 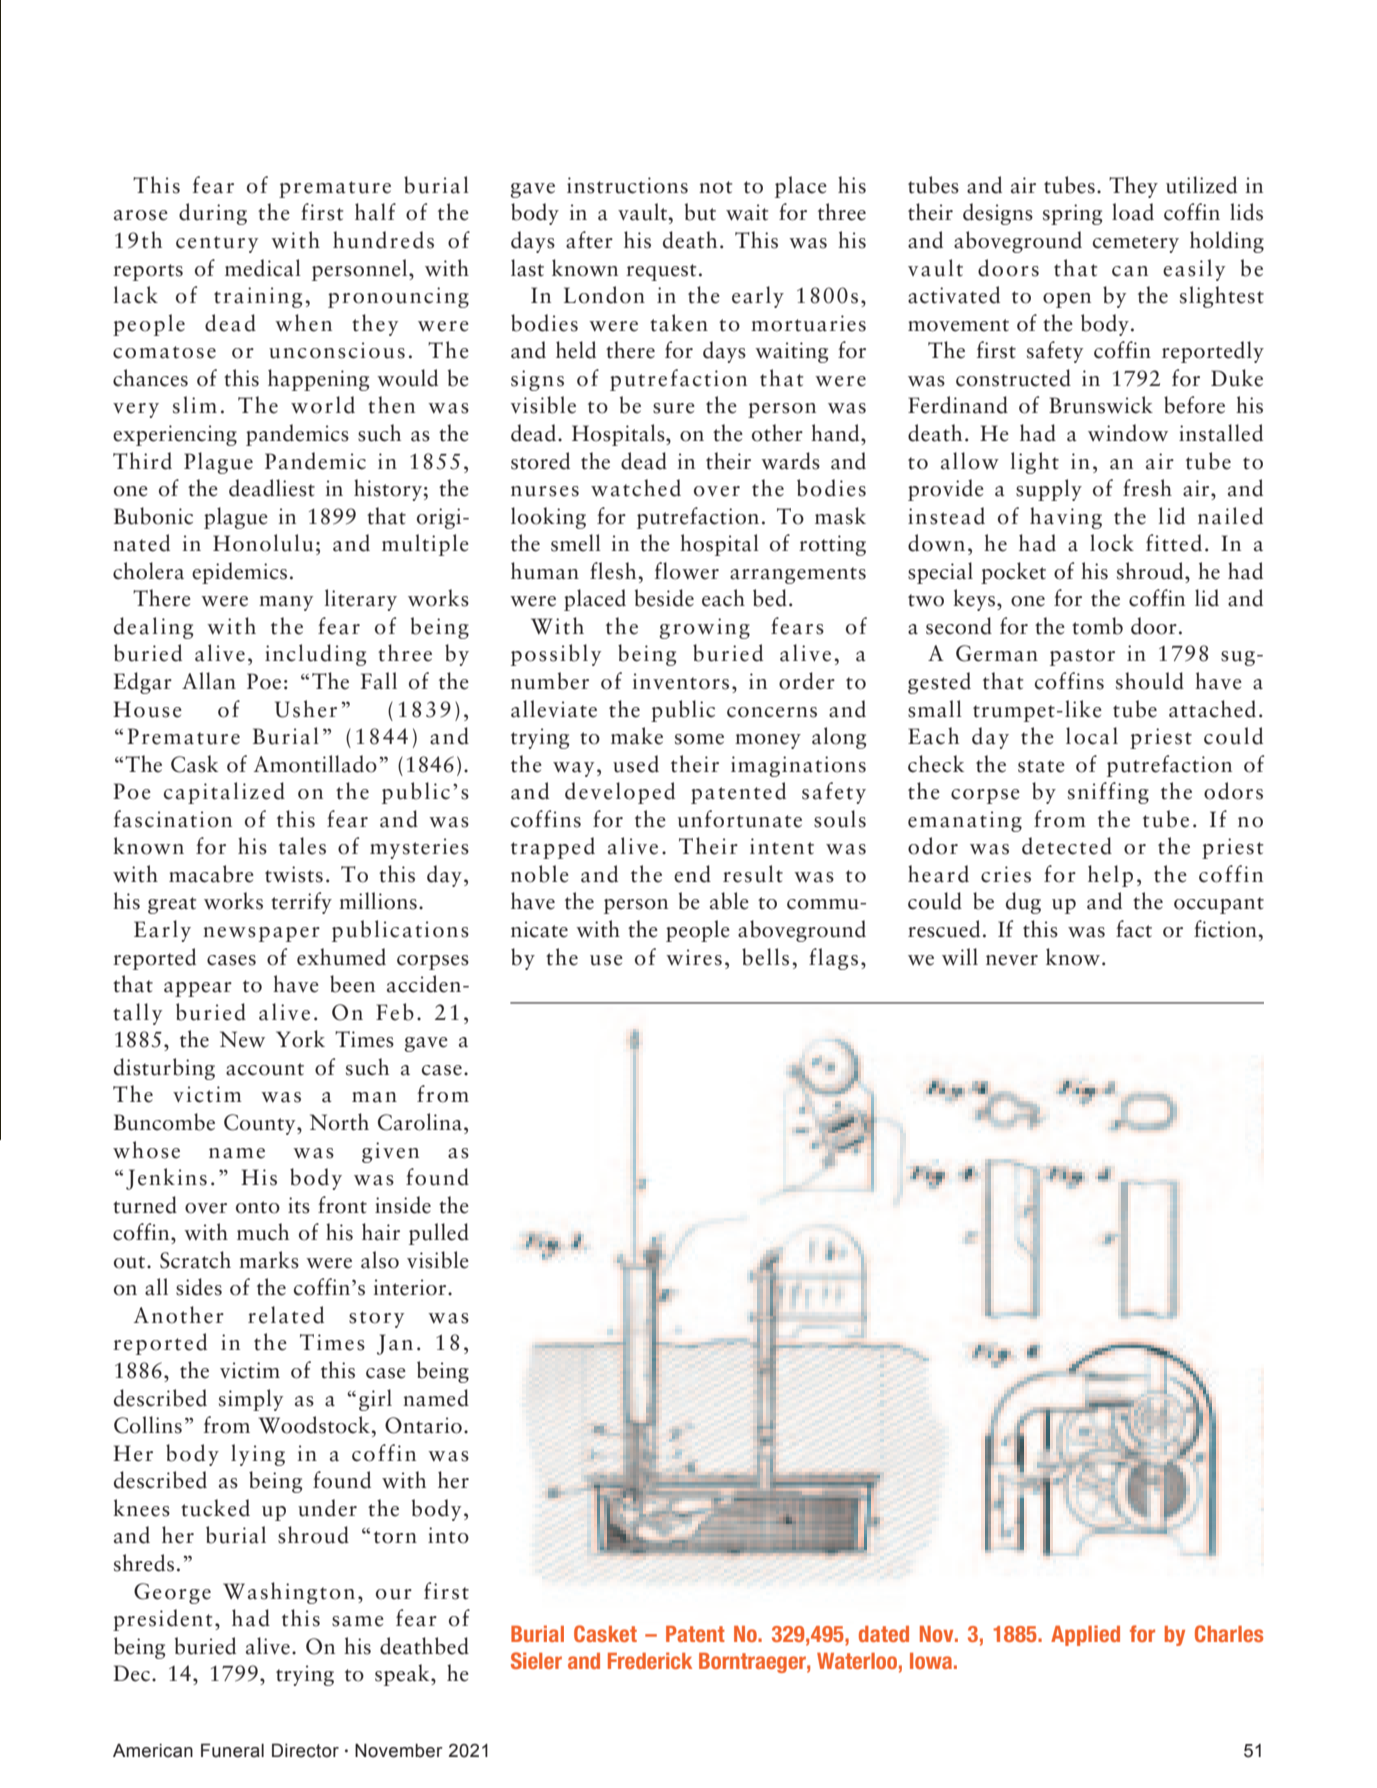 What do you see at coordinates (423, 1425) in the image?
I see `Ontario` at bounding box center [423, 1425].
